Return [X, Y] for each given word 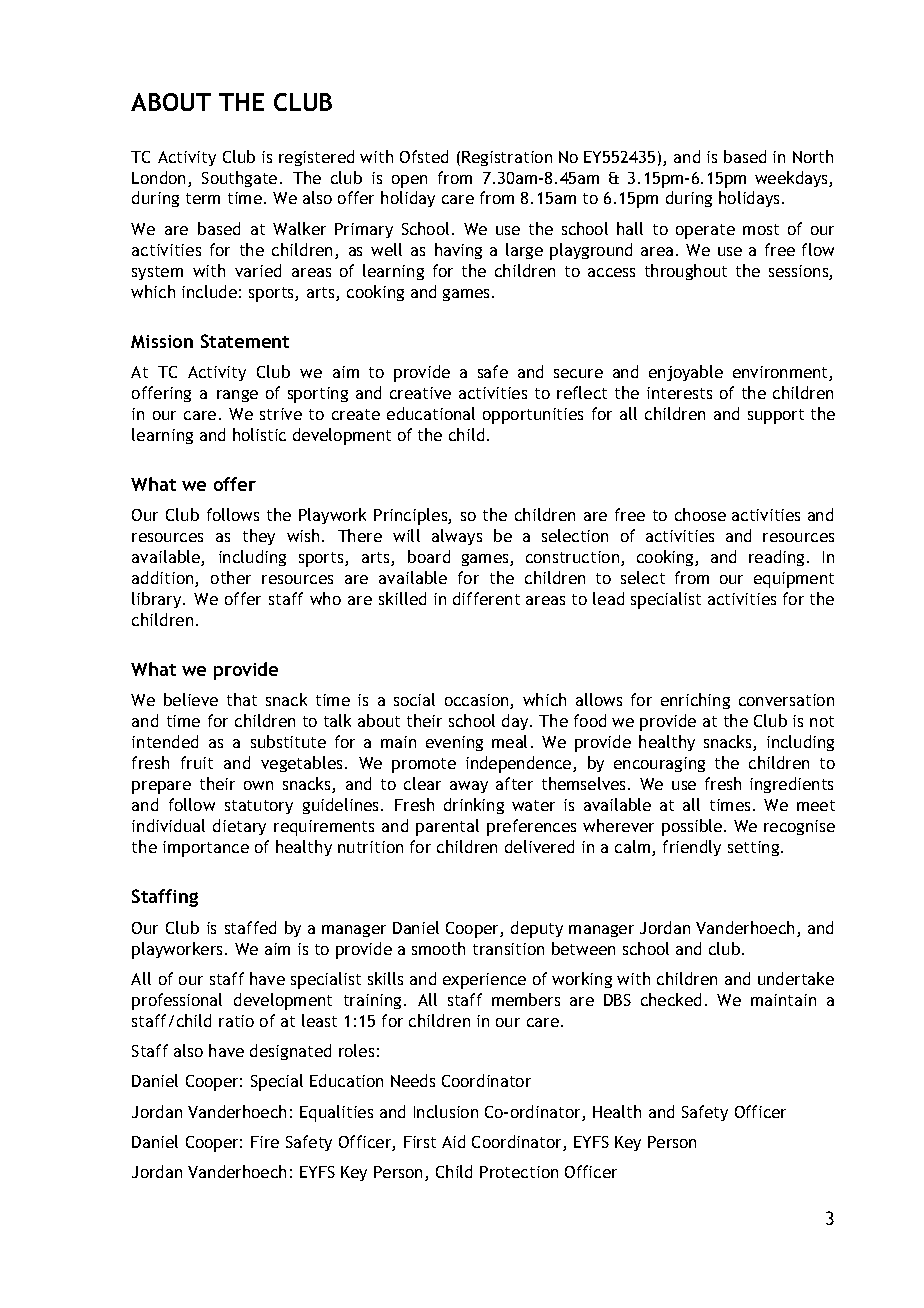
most [761, 229]
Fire [265, 1142]
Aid [453, 1141]
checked [671, 999]
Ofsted [424, 156]
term [203, 198]
